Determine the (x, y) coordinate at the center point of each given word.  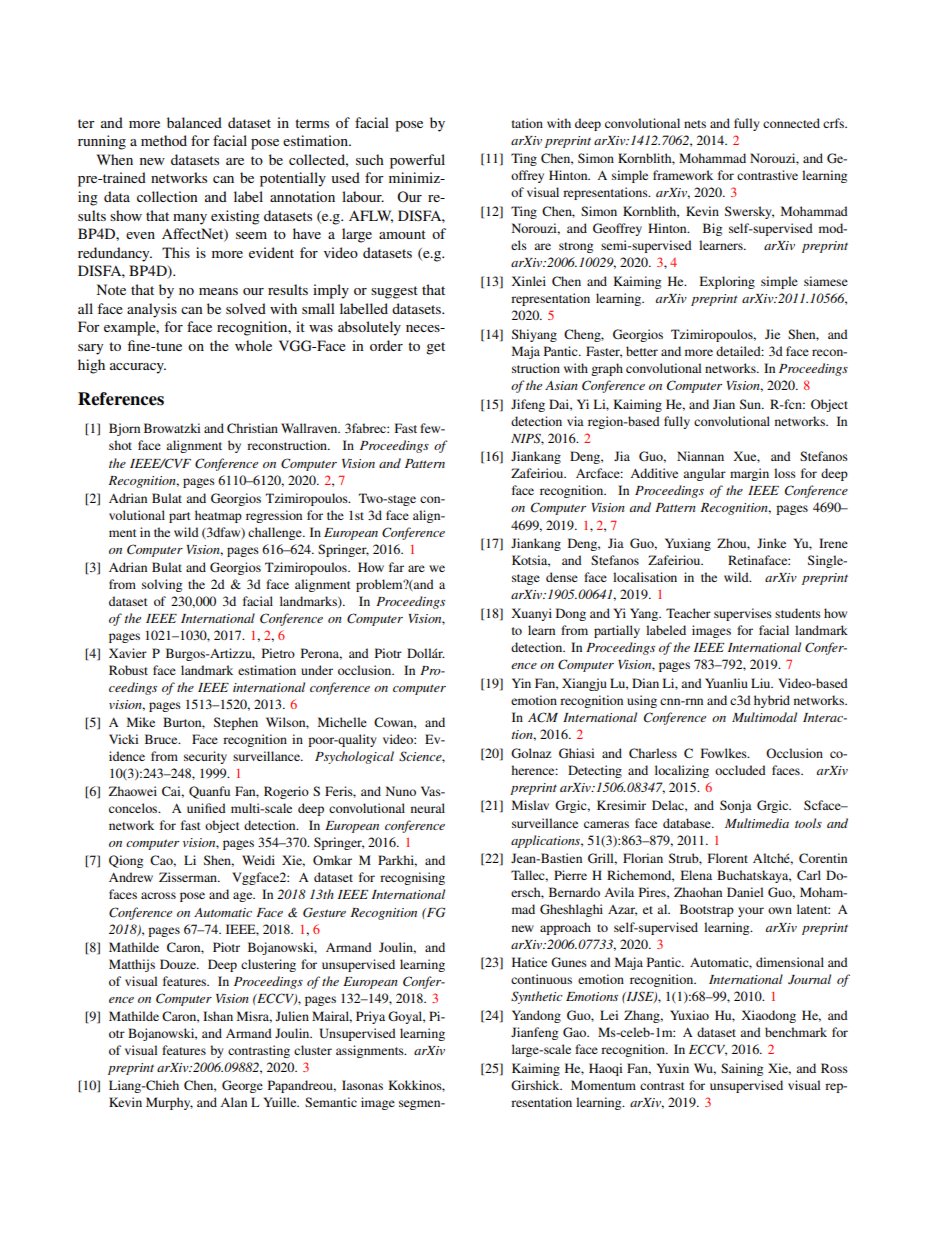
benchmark (796, 1032)
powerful (417, 161)
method (164, 140)
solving (162, 585)
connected (791, 123)
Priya (370, 1017)
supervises (743, 614)
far (396, 567)
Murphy (169, 1103)
